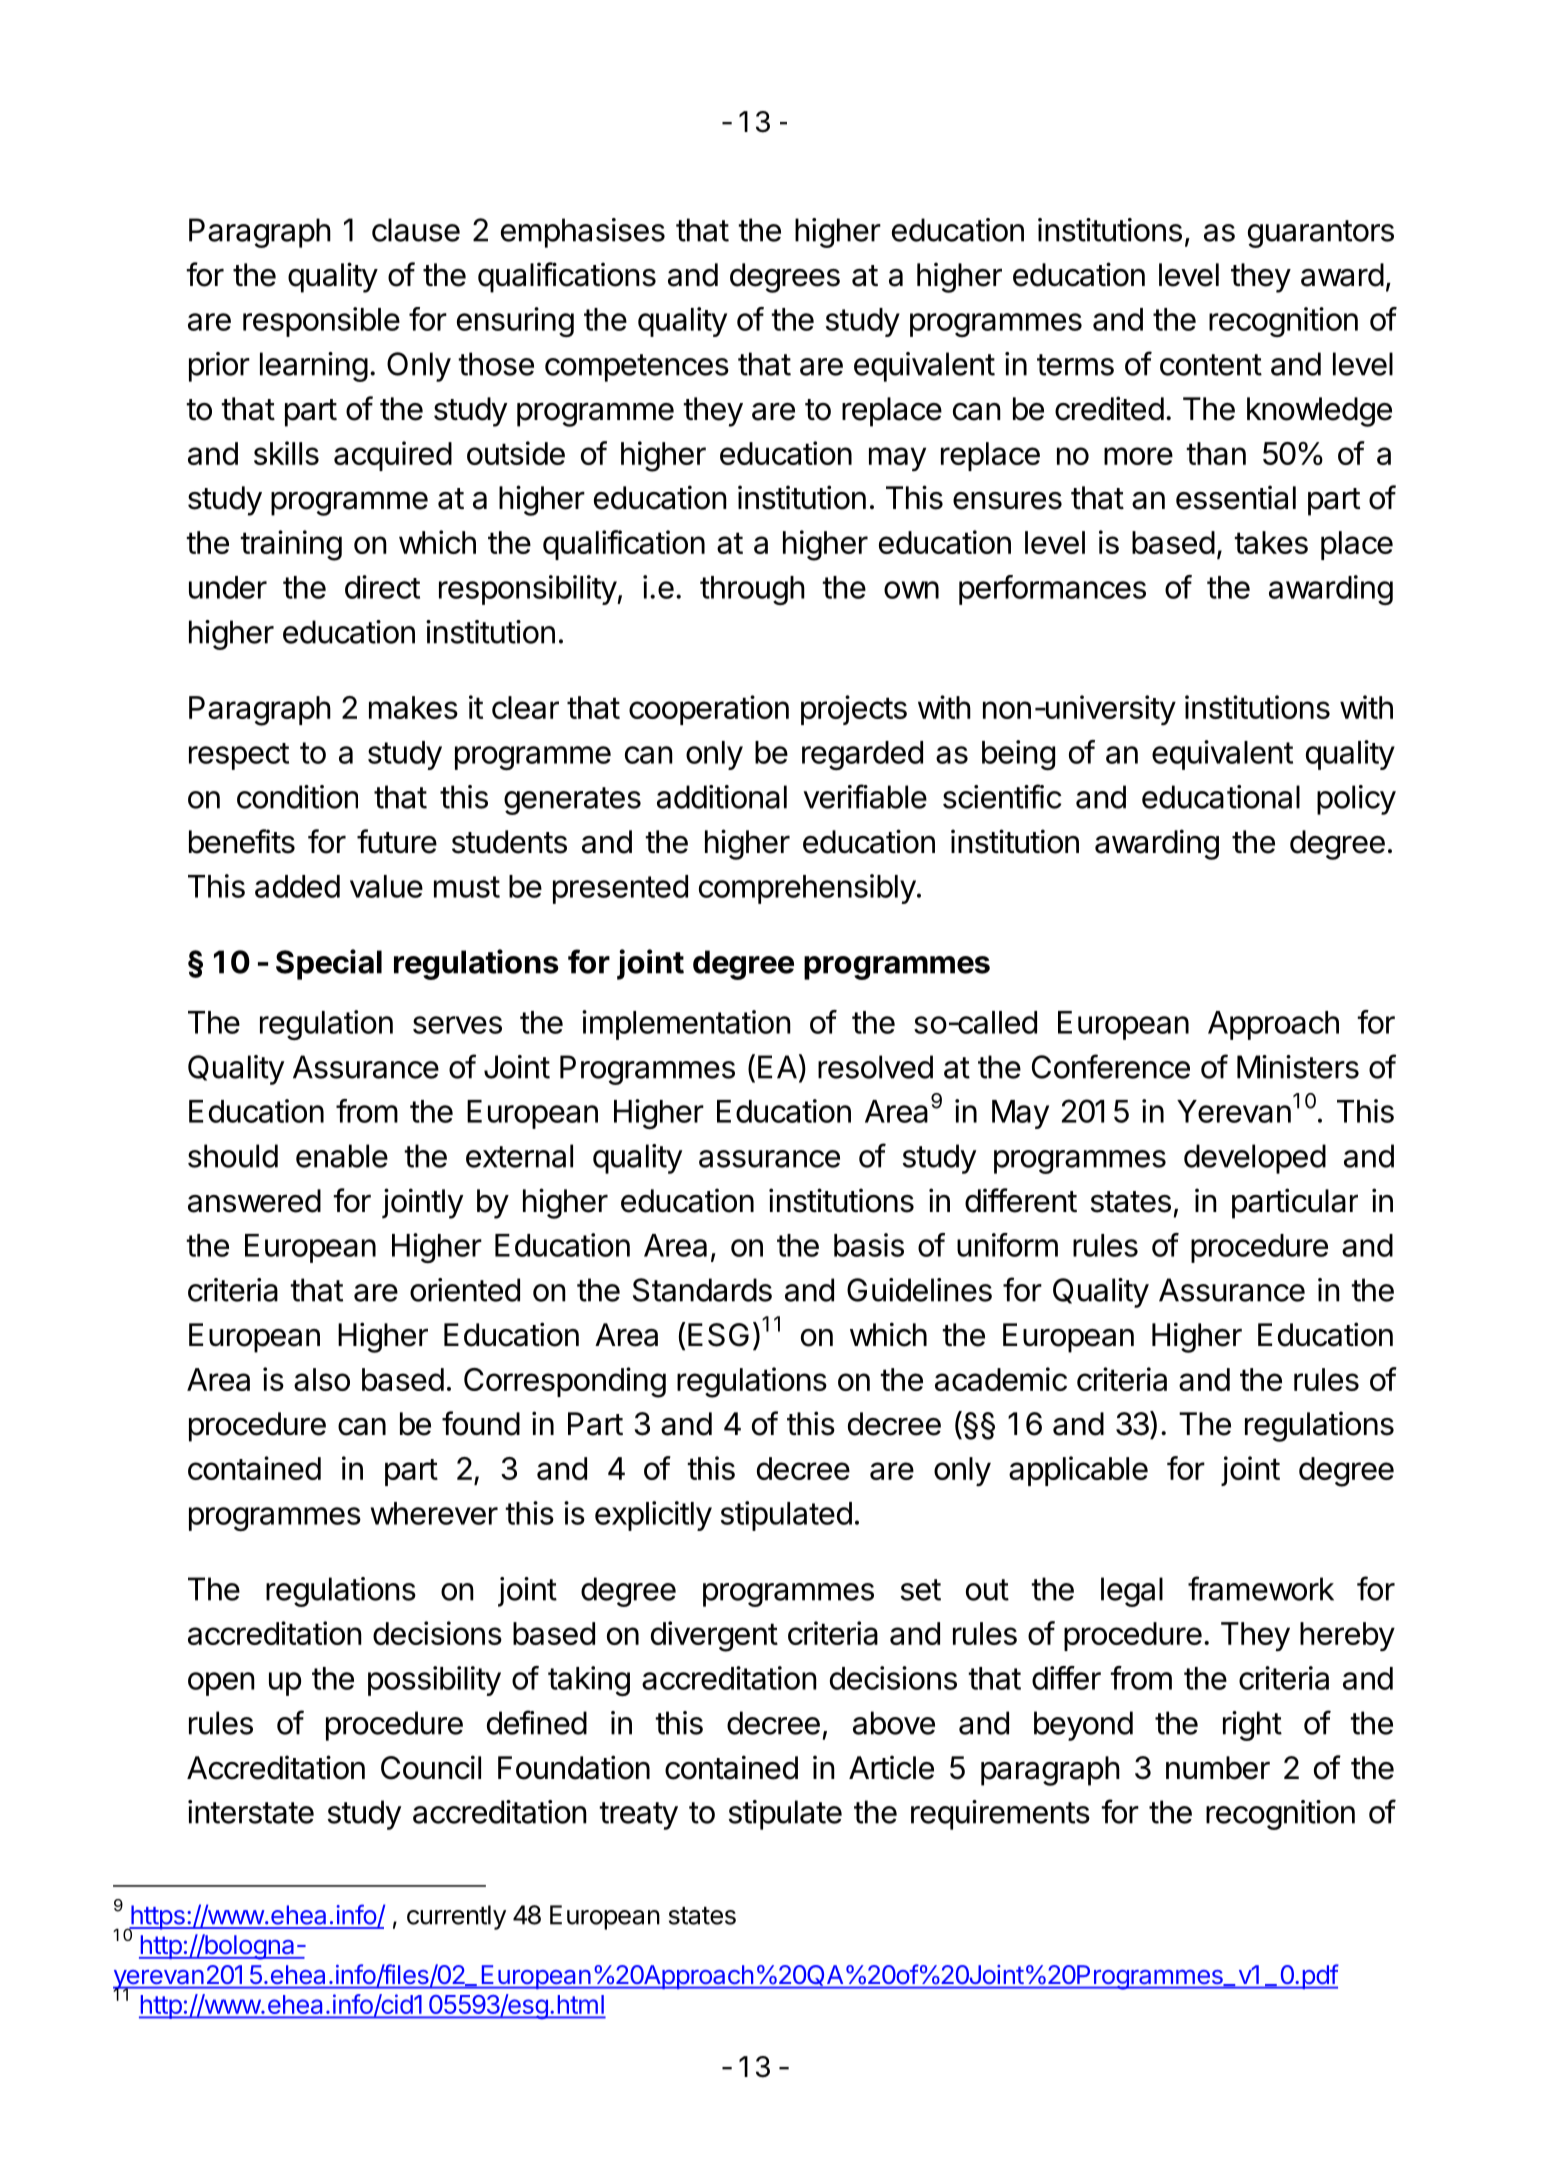 This screenshot has height=2179, width=1541. Describe the element at coordinates (637, 368) in the screenshot. I see `competences` at that location.
